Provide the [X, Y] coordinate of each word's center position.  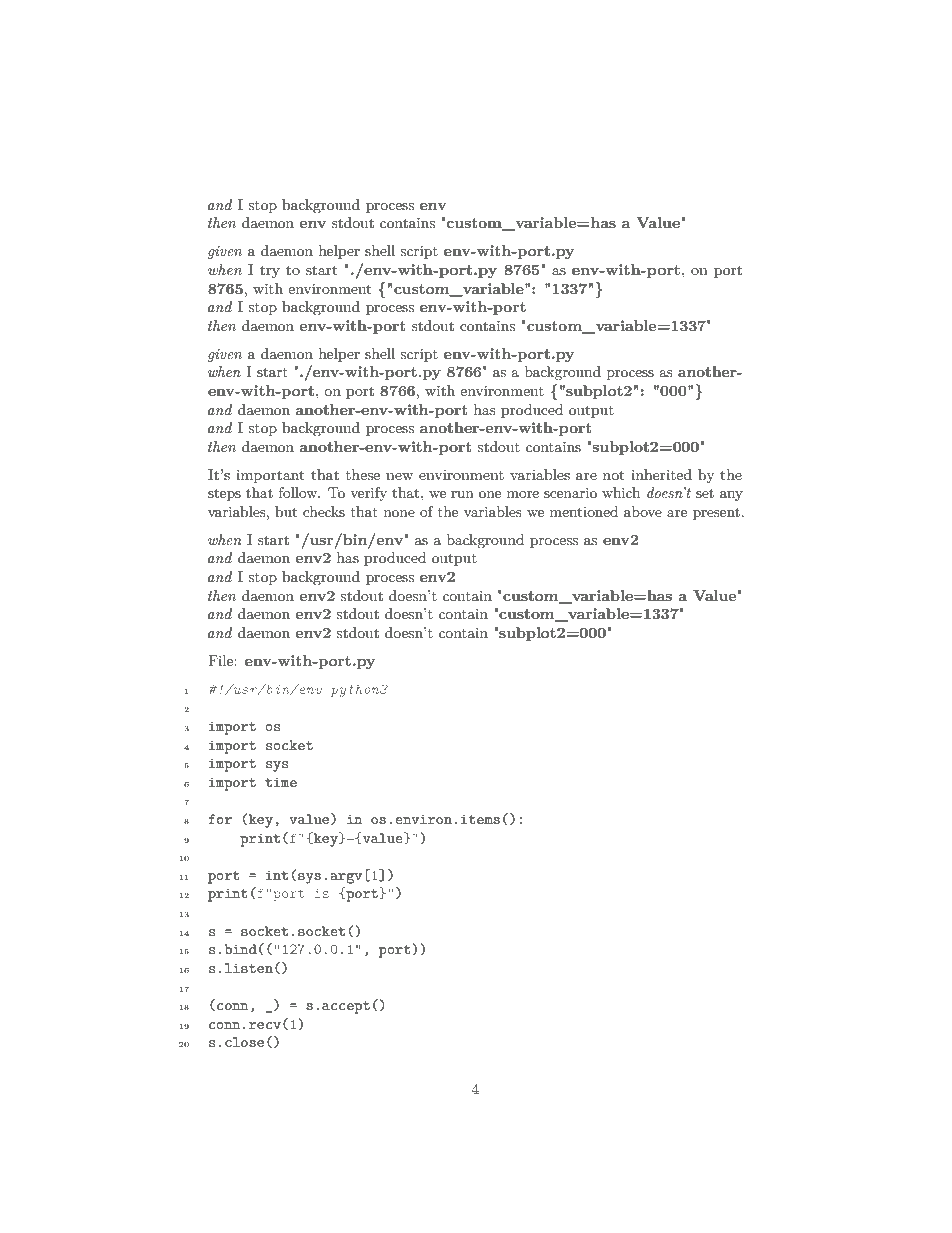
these [363, 474]
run [462, 494]
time [281, 782]
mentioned [584, 511]
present [716, 514]
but [286, 511]
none [399, 513]
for [220, 819]
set [705, 493]
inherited [661, 474]
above [643, 511]
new [399, 476]
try [270, 272]
